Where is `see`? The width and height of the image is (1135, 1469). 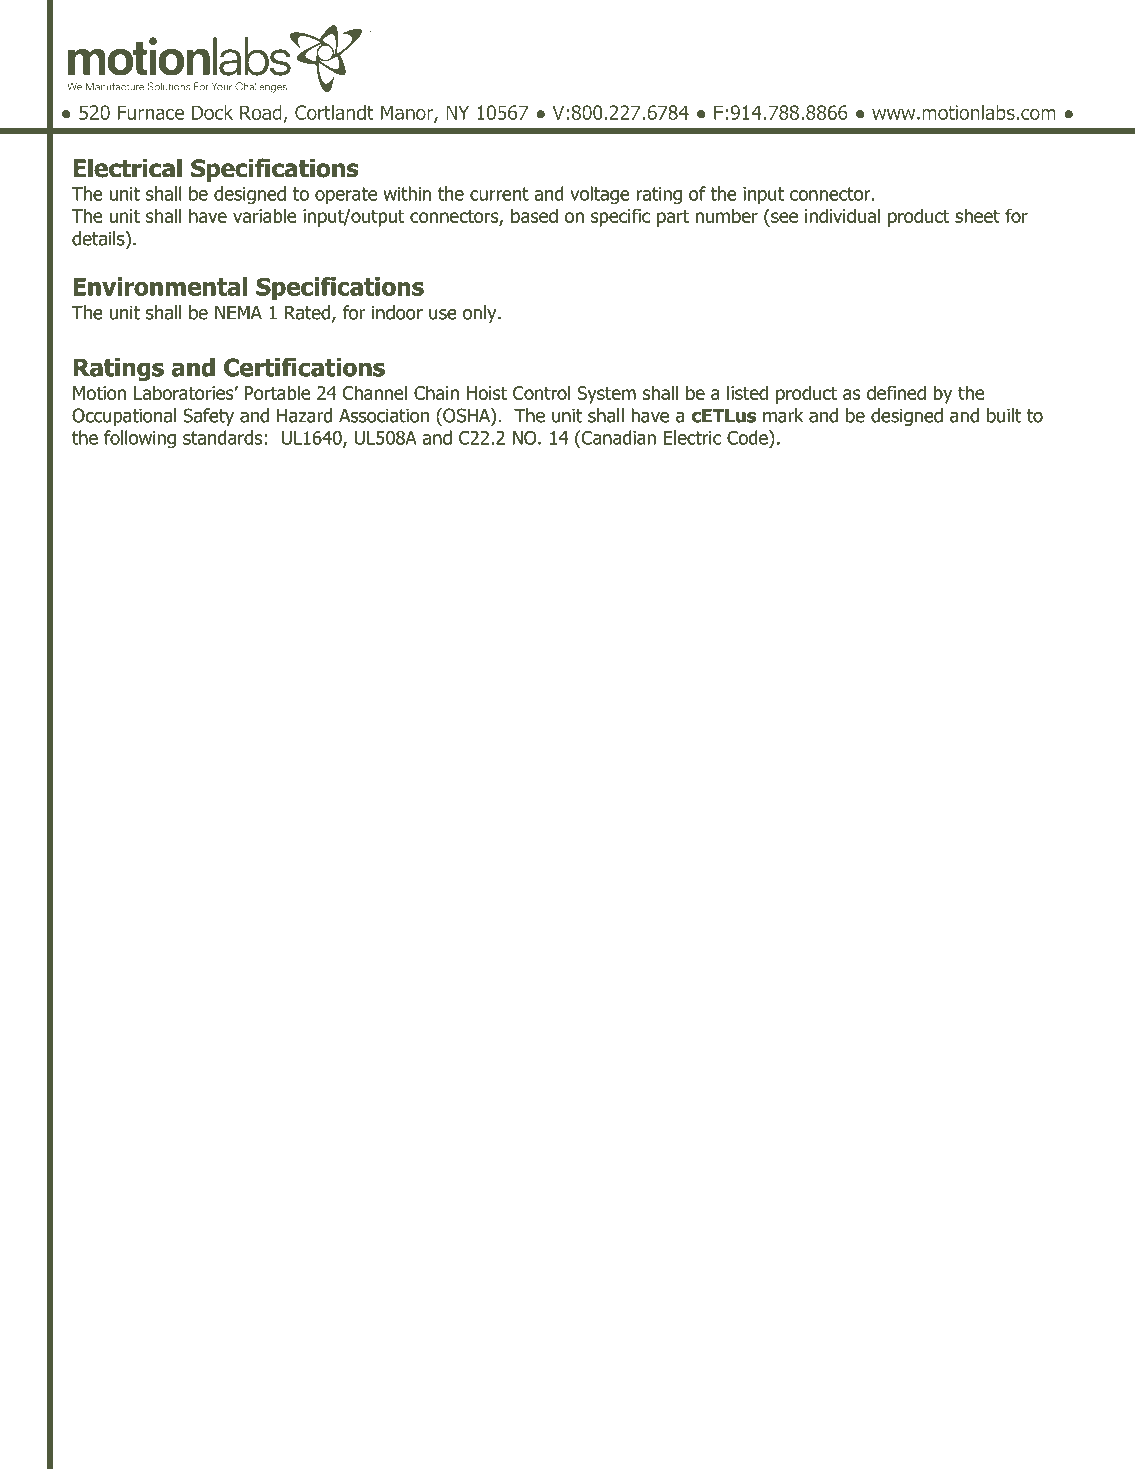 see is located at coordinates (784, 217).
